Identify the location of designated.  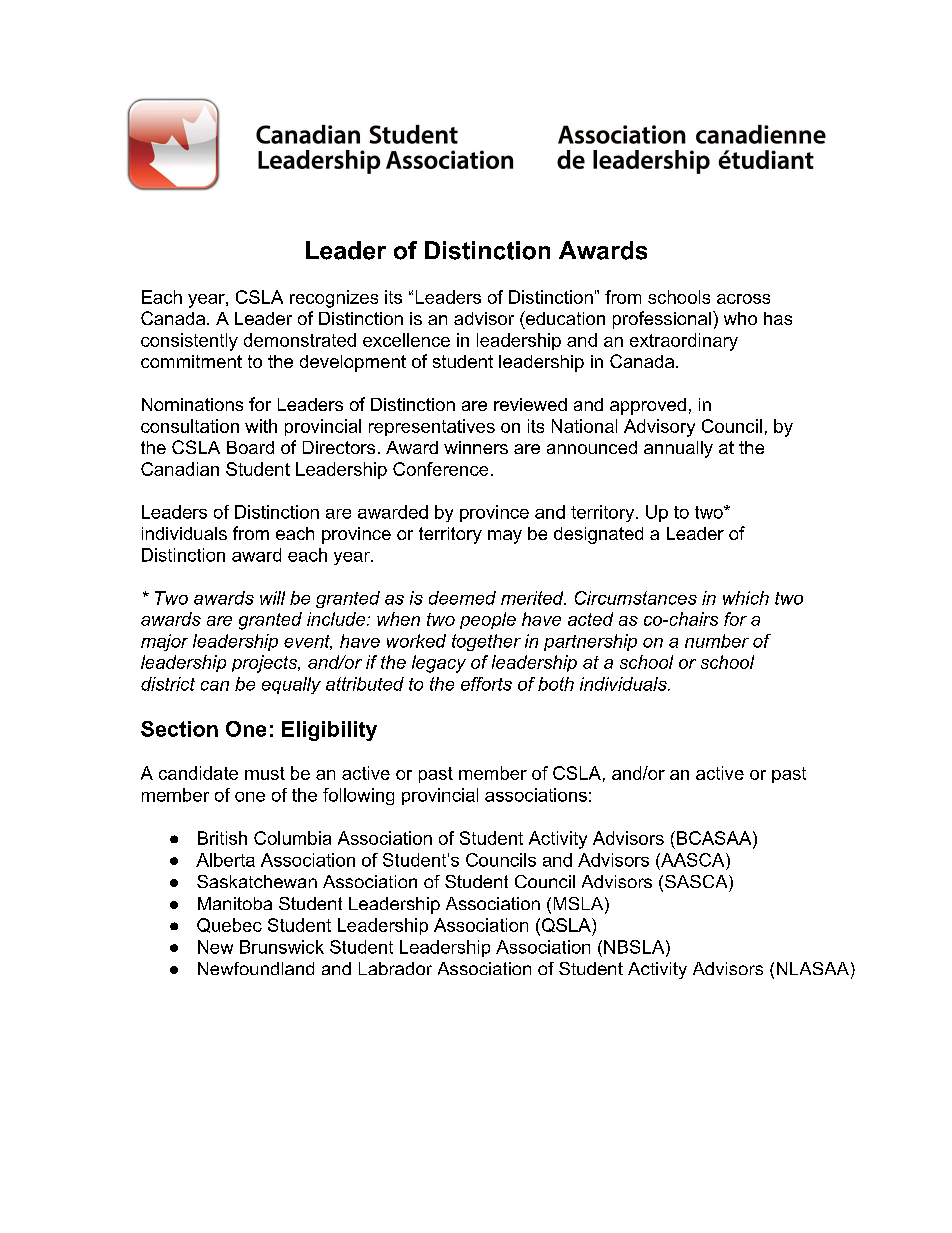
(598, 535).
